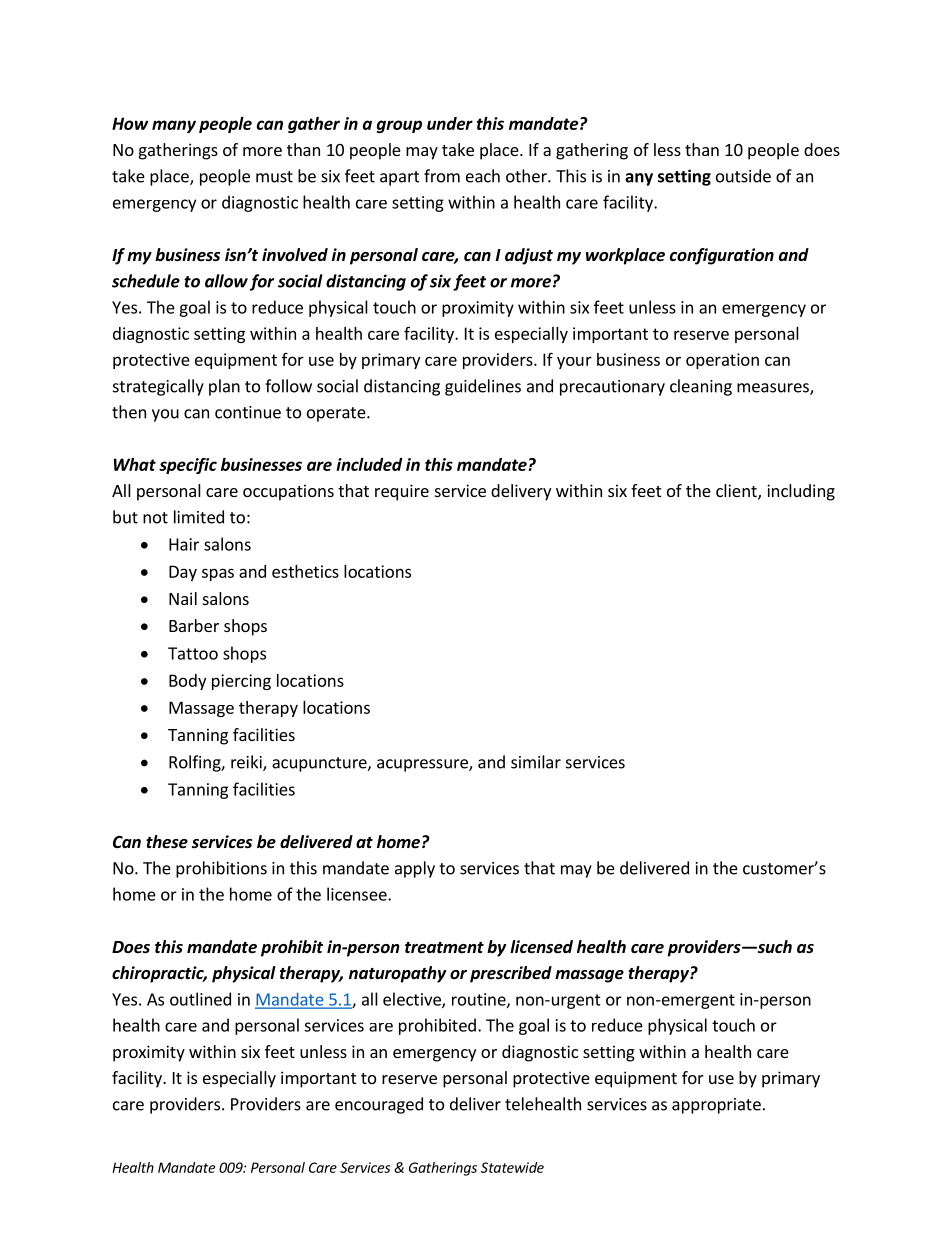 The height and width of the document is (1233, 952). Describe the element at coordinates (167, 842) in the document. I see `these` at that location.
